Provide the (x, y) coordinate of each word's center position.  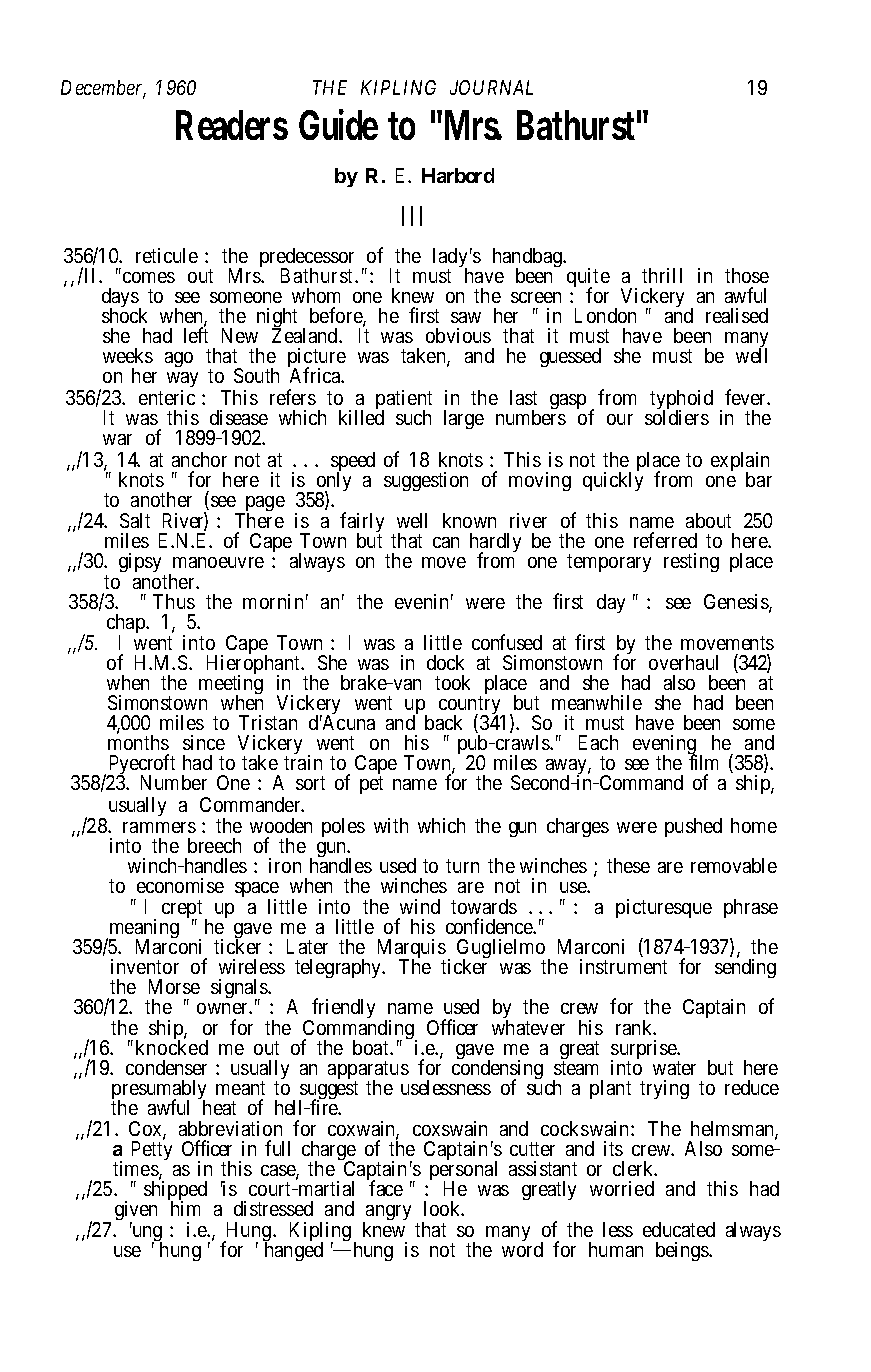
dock (445, 662)
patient (404, 401)
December (103, 89)
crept (182, 910)
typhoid (681, 401)
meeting (231, 686)
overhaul (683, 662)
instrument (623, 966)
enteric (167, 397)
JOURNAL (491, 87)
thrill (662, 275)
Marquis (412, 950)
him (185, 1208)
